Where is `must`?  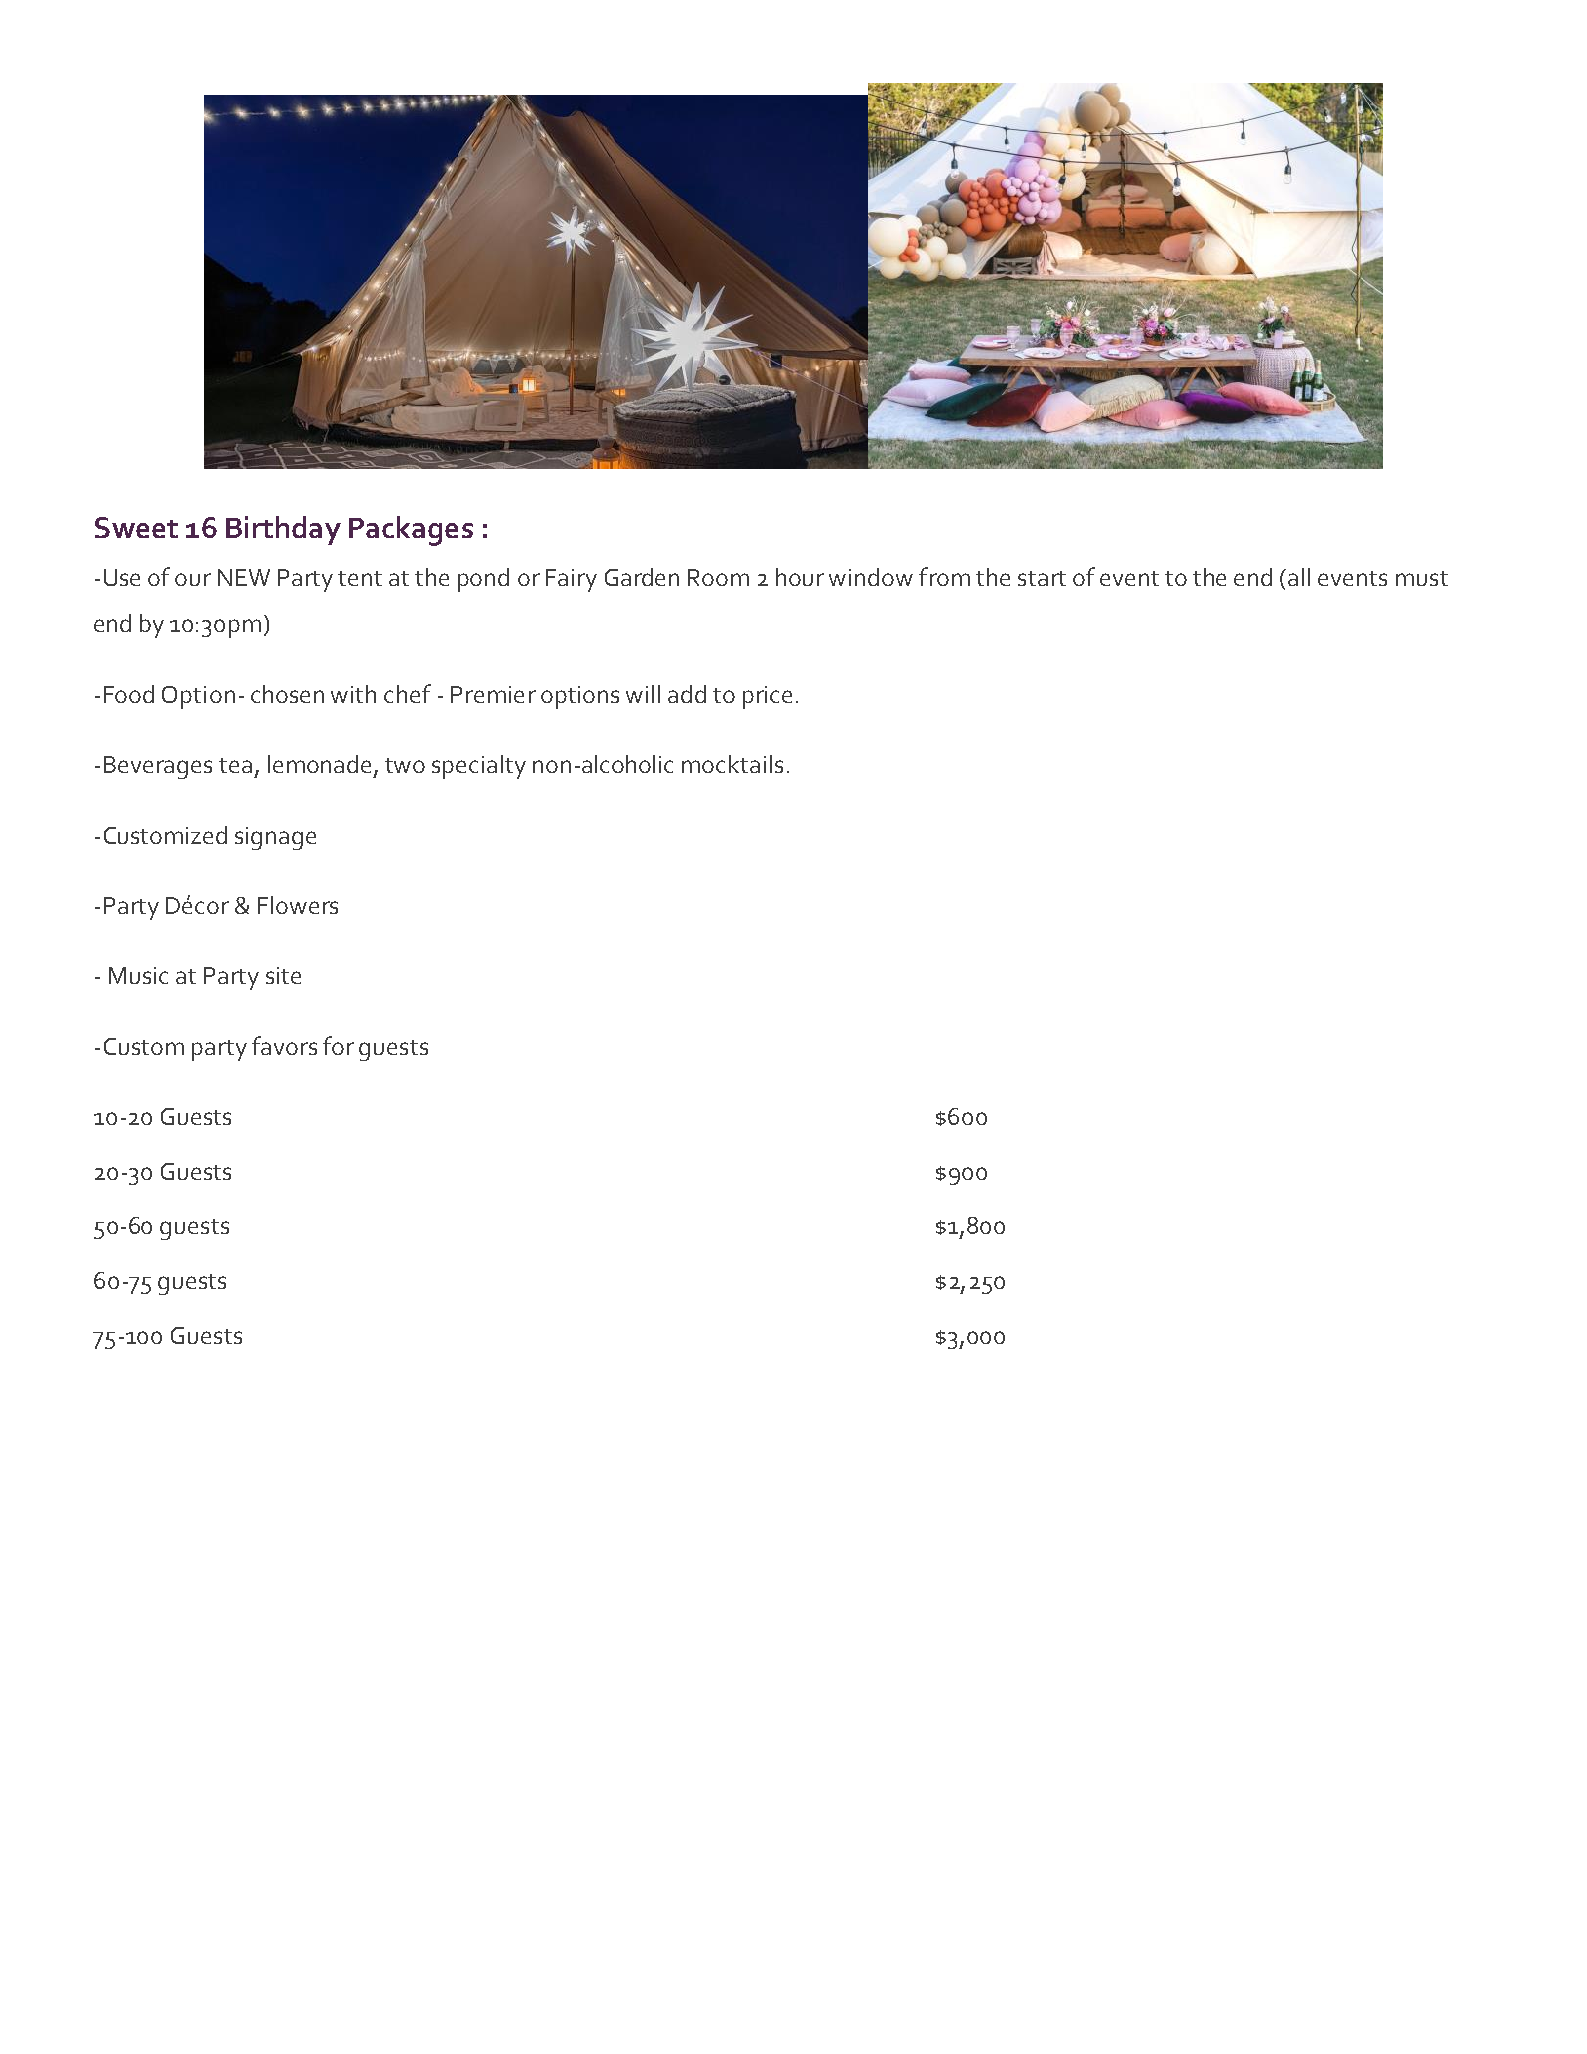
must is located at coordinates (1422, 578).
